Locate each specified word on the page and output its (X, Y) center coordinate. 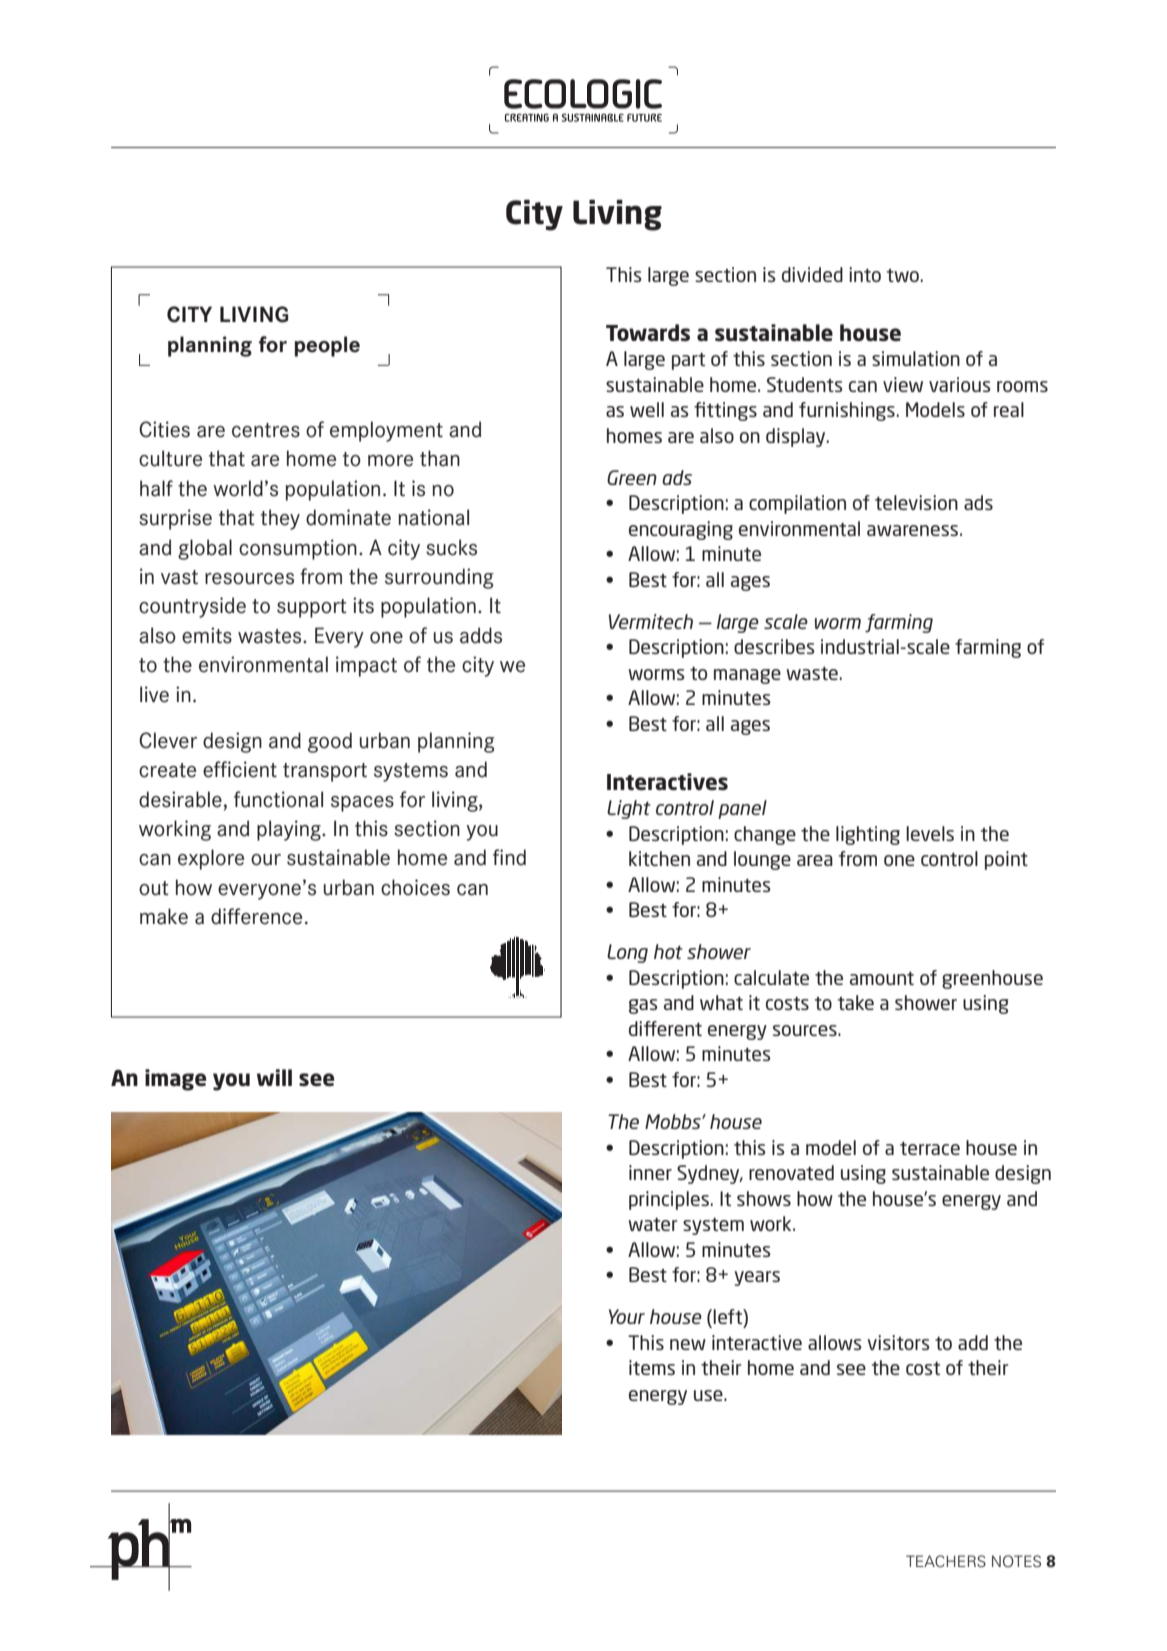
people (327, 346)
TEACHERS (946, 1561)
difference (256, 916)
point (1006, 860)
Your (627, 1316)
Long (627, 953)
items (652, 1367)
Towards (648, 332)
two (903, 275)
